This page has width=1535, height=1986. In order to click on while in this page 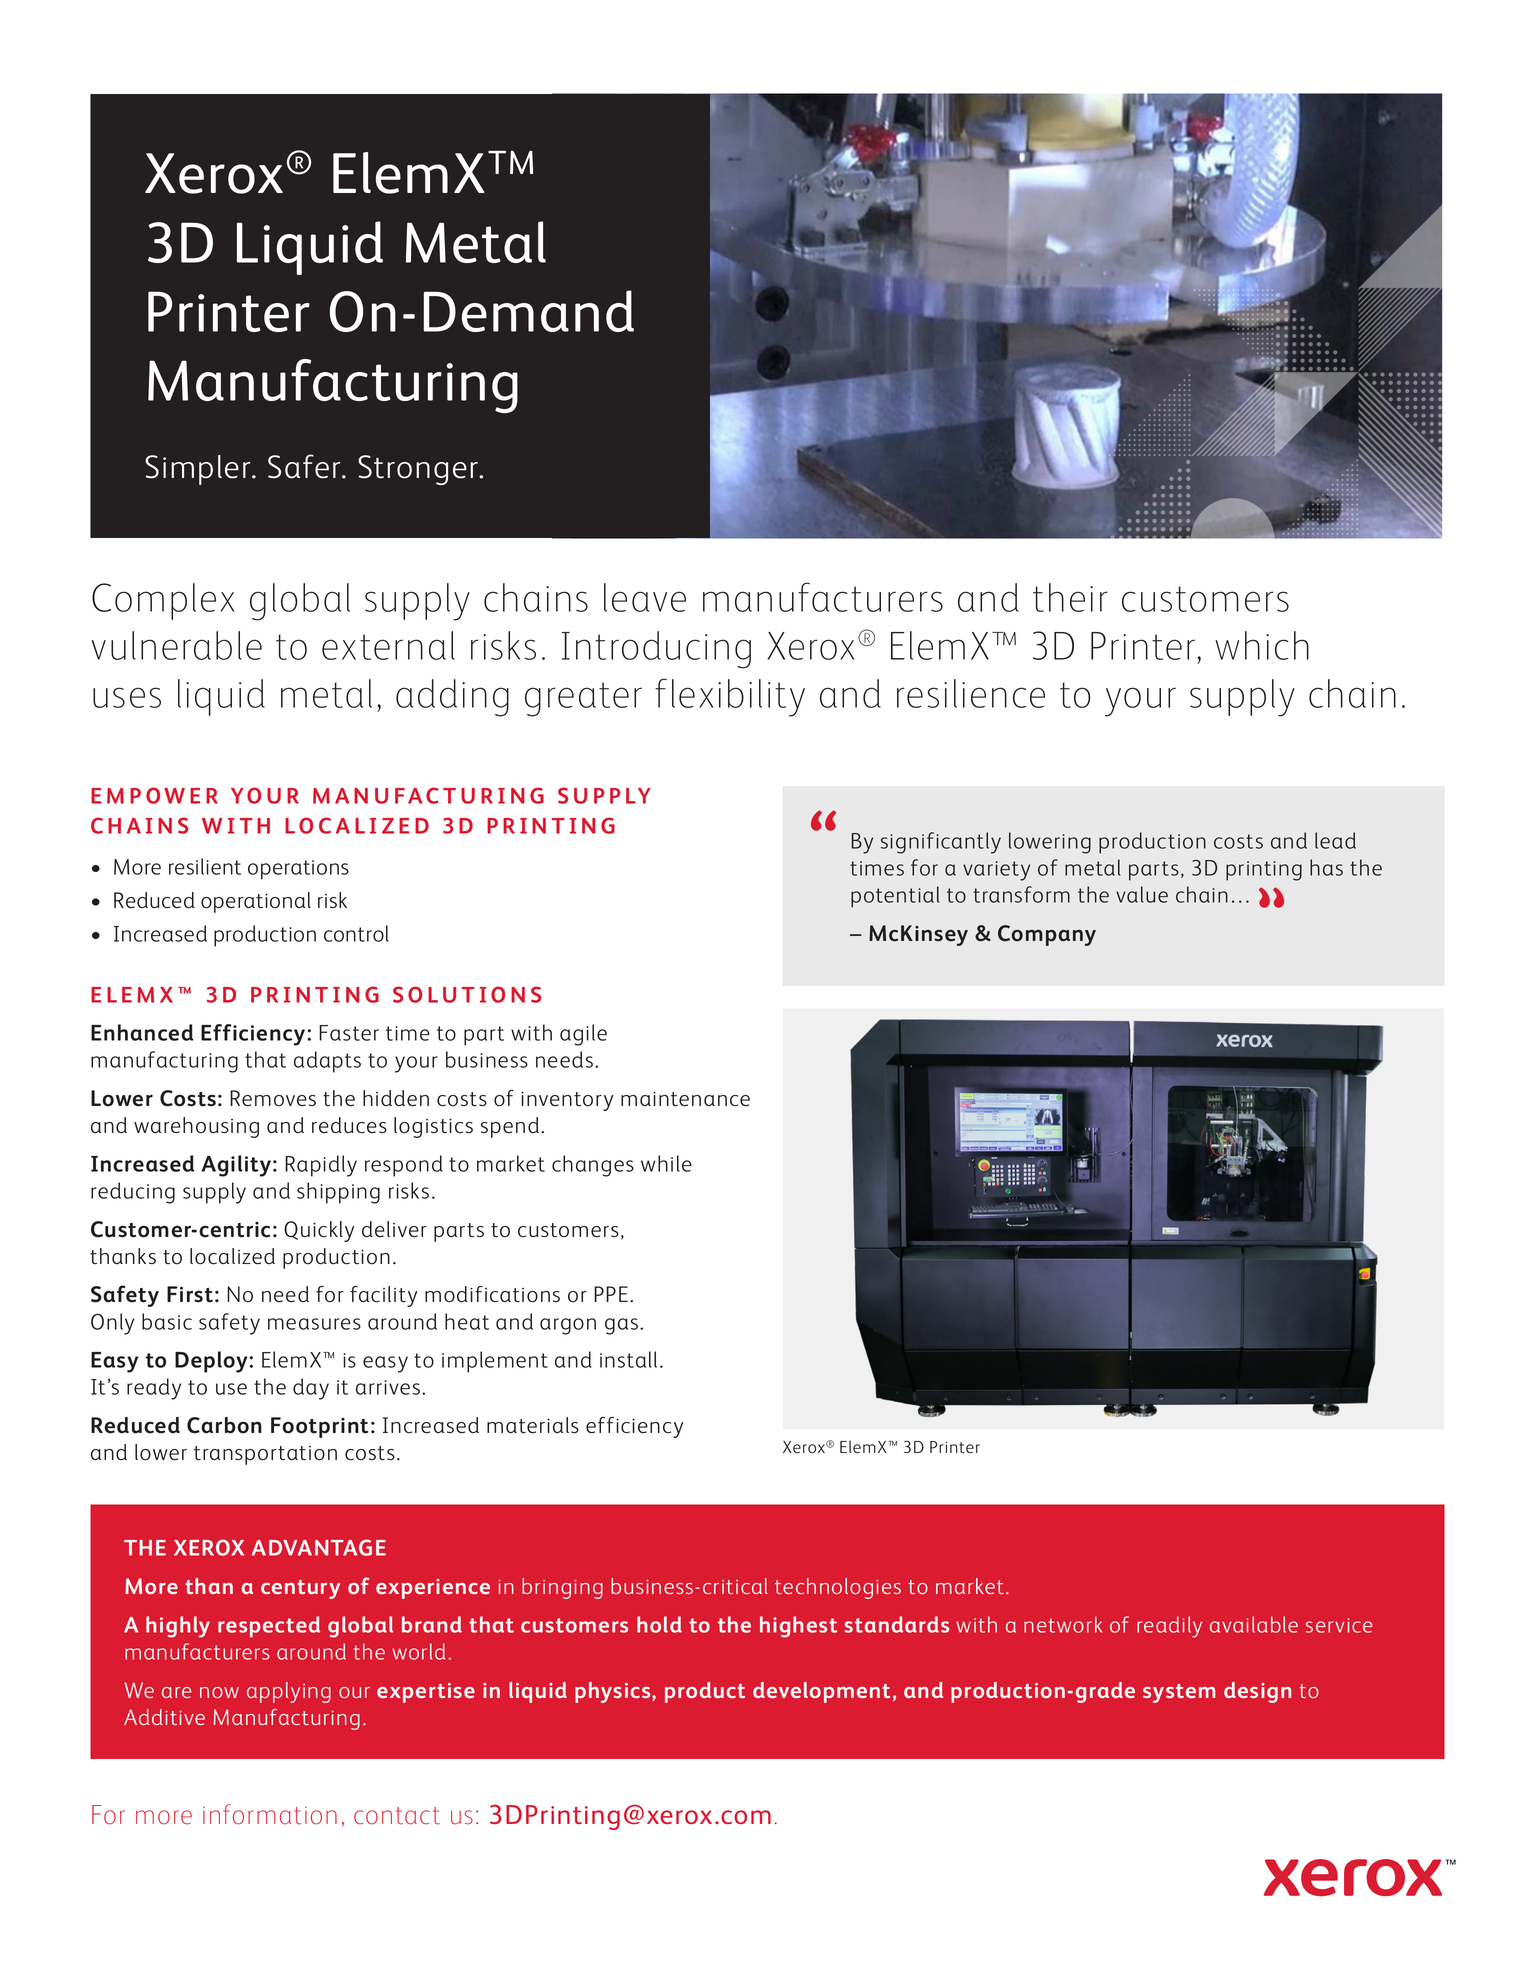, I will do `click(666, 1163)`.
